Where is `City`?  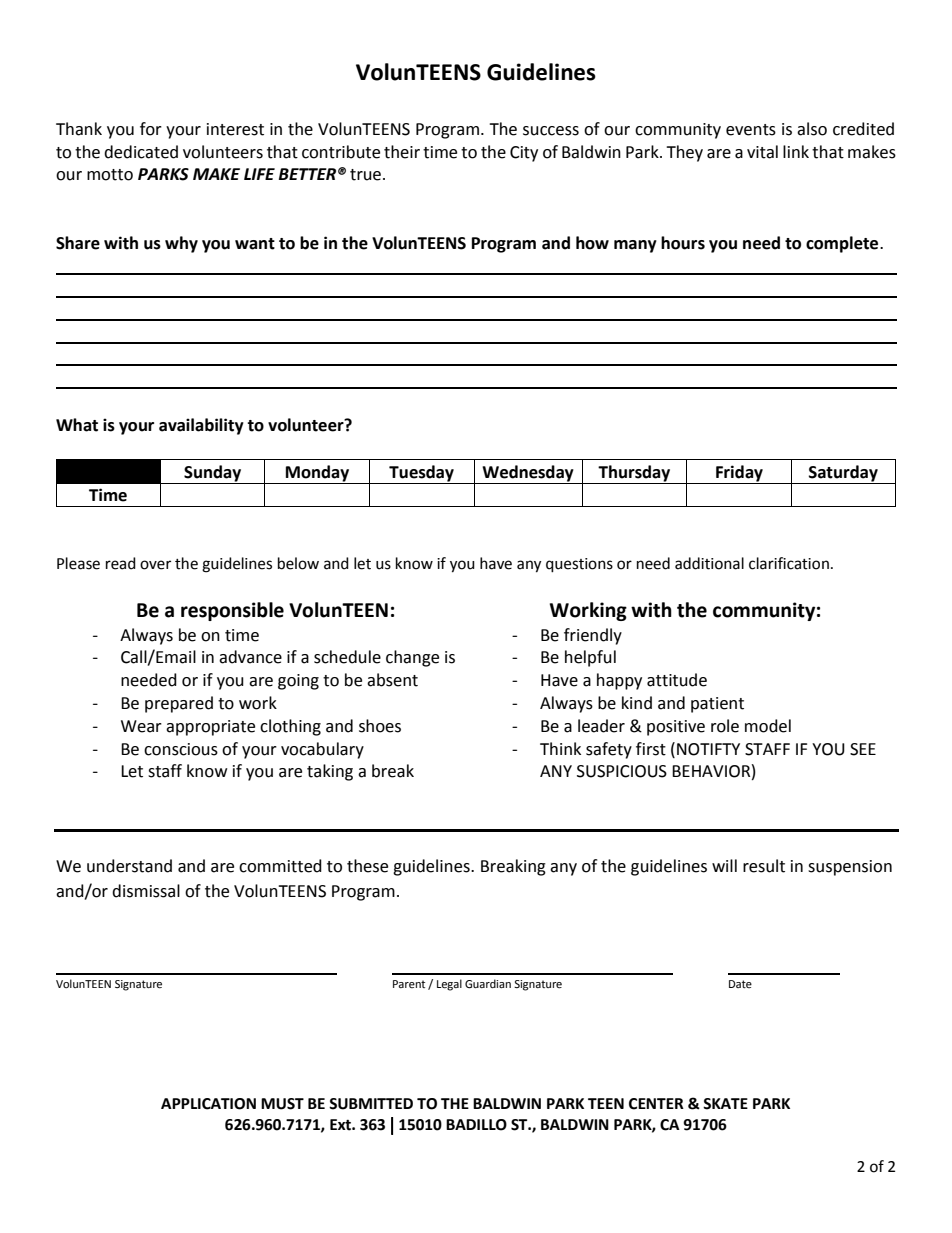 City is located at coordinates (524, 154).
